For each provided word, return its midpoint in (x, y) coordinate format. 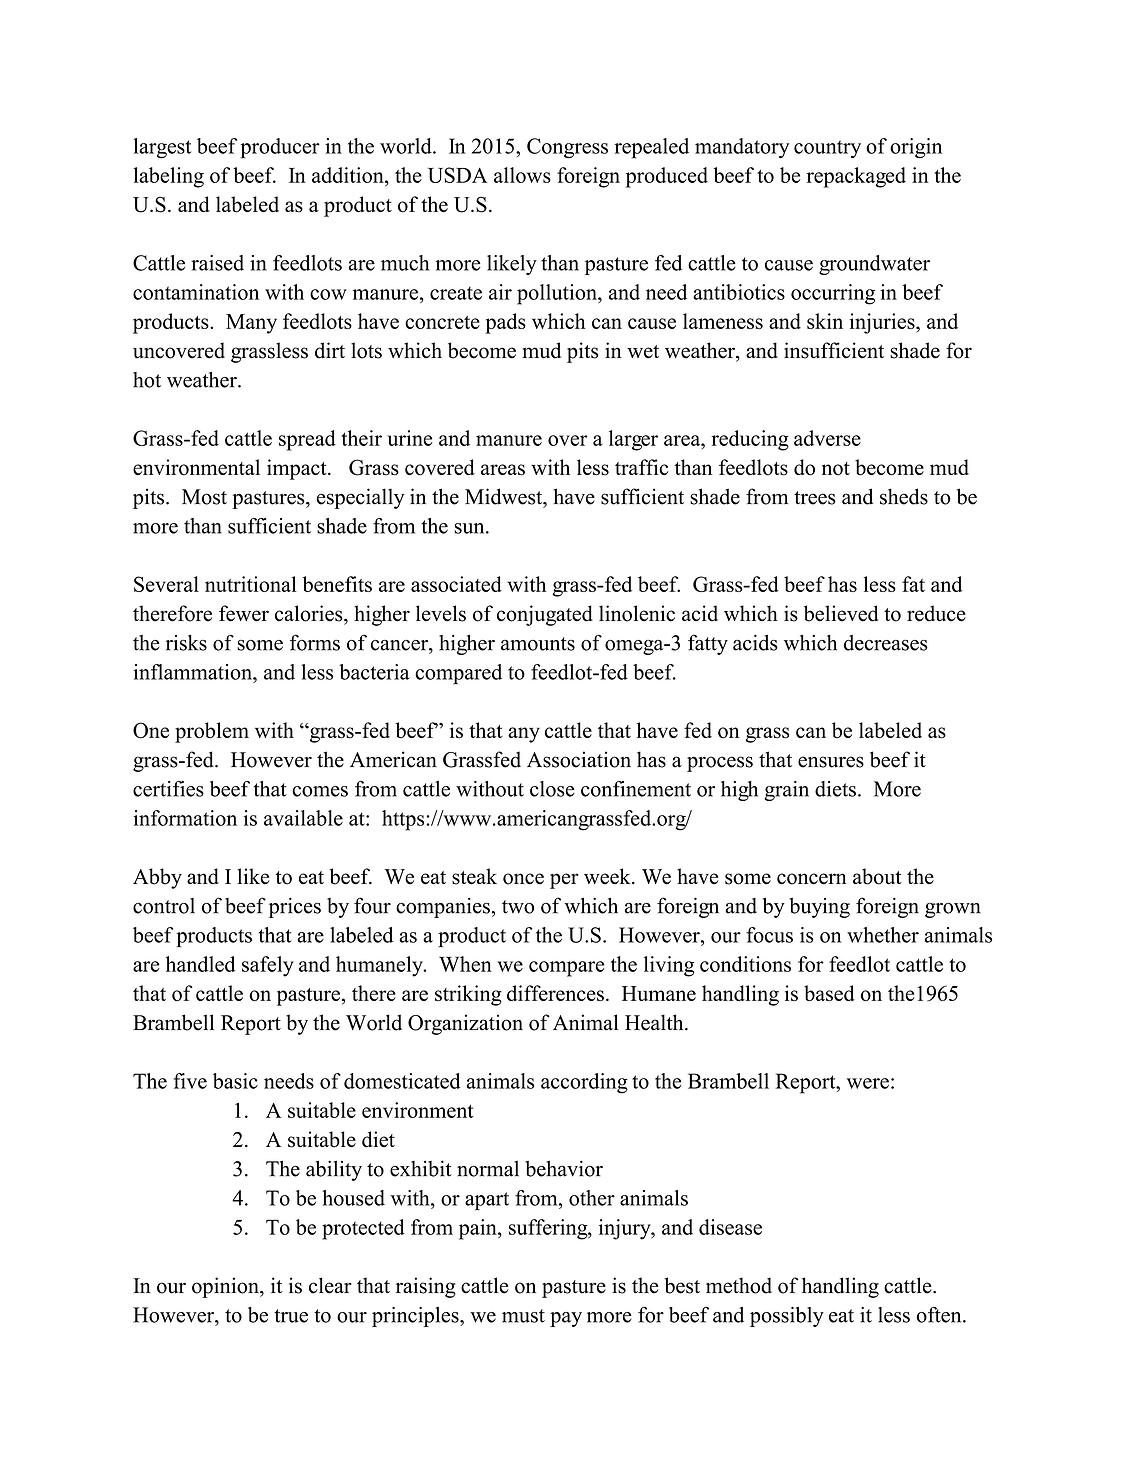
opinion (226, 1287)
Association (579, 759)
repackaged (856, 177)
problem (212, 732)
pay (566, 1319)
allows (522, 175)
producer (280, 148)
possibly (787, 1317)
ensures (831, 762)
